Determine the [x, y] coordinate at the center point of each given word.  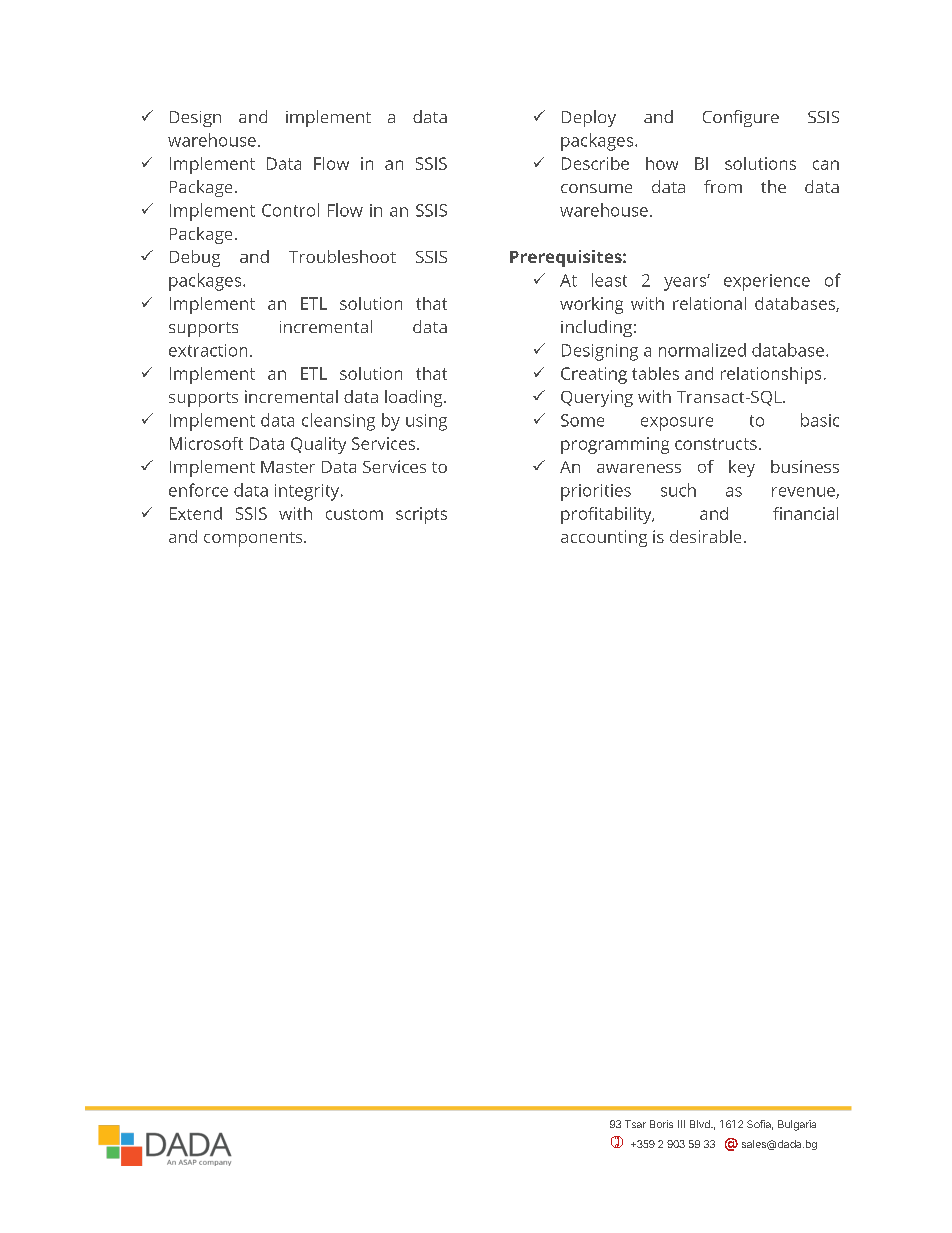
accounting [604, 538]
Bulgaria [797, 1125]
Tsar [635, 1124]
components [254, 539]
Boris [661, 1124]
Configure [741, 118]
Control [290, 210]
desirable [705, 536]
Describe [595, 163]
